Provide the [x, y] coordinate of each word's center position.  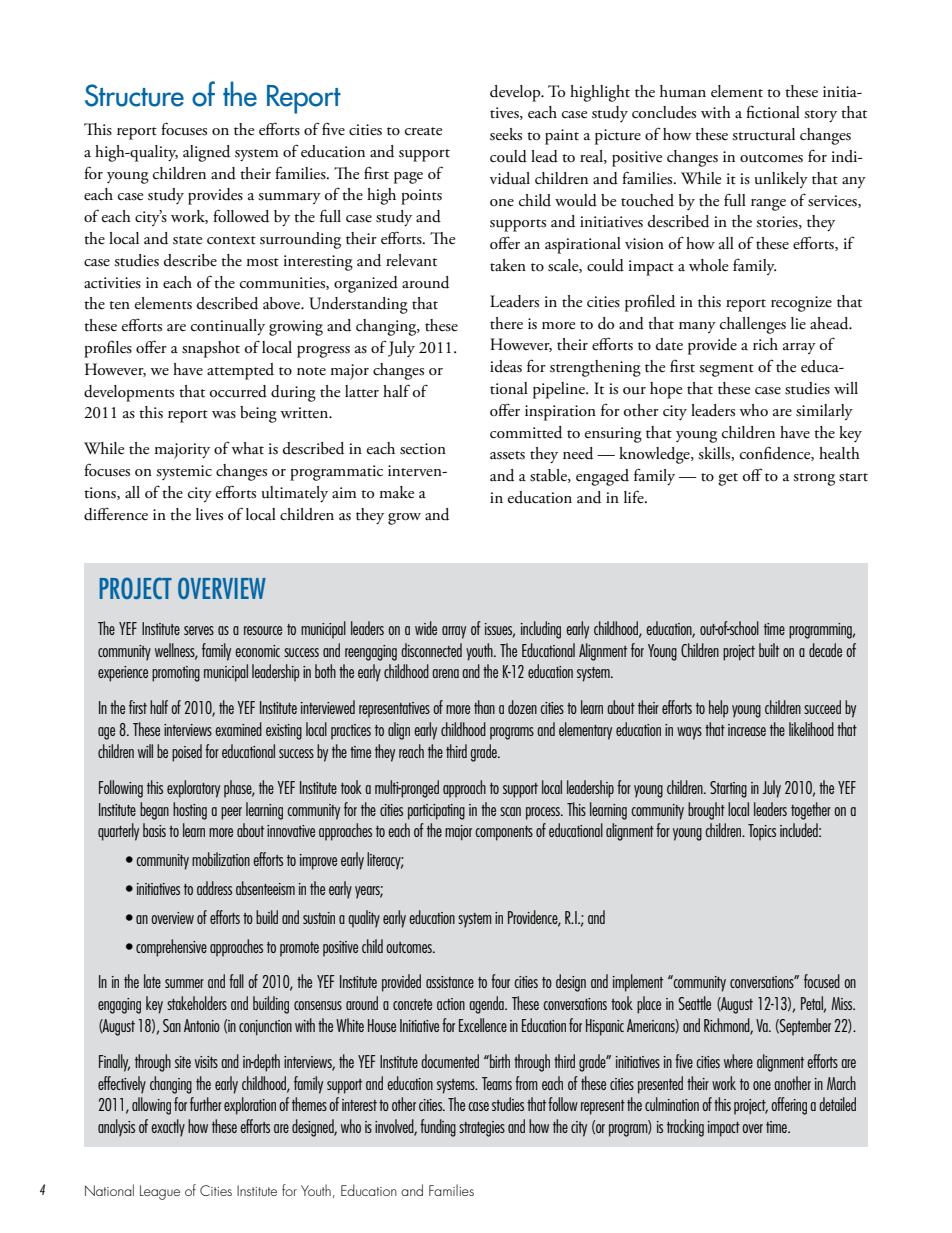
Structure [134, 95]
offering [789, 1106]
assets [507, 455]
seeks [506, 134]
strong [814, 479]
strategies [482, 1129]
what [247, 448]
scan [510, 811]
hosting [190, 811]
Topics [762, 832]
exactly [168, 1128]
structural [763, 134]
